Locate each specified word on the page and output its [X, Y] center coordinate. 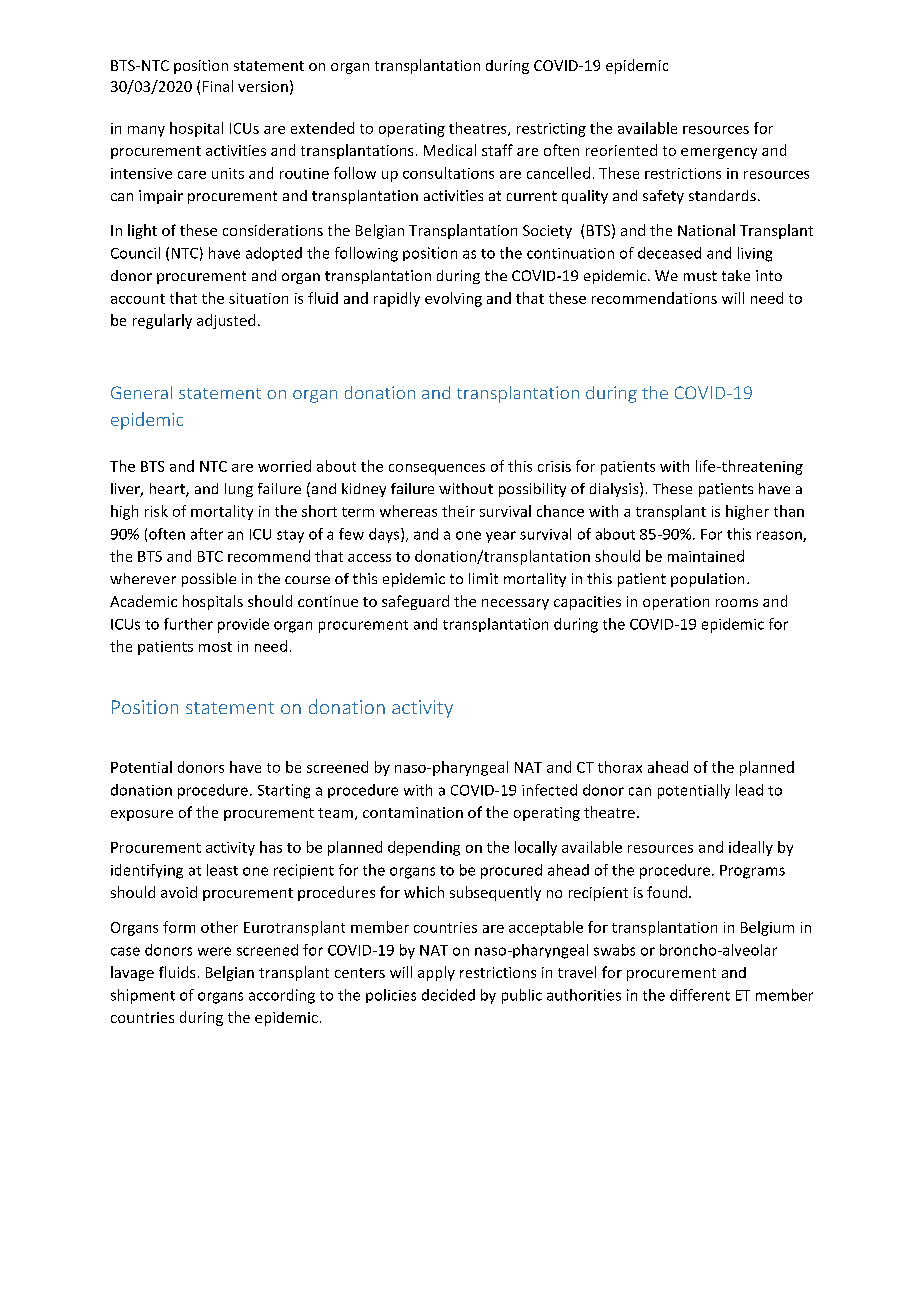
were [214, 951]
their [458, 511]
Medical [450, 150]
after [207, 534]
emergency [719, 153]
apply [436, 973]
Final [218, 86]
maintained [706, 556]
